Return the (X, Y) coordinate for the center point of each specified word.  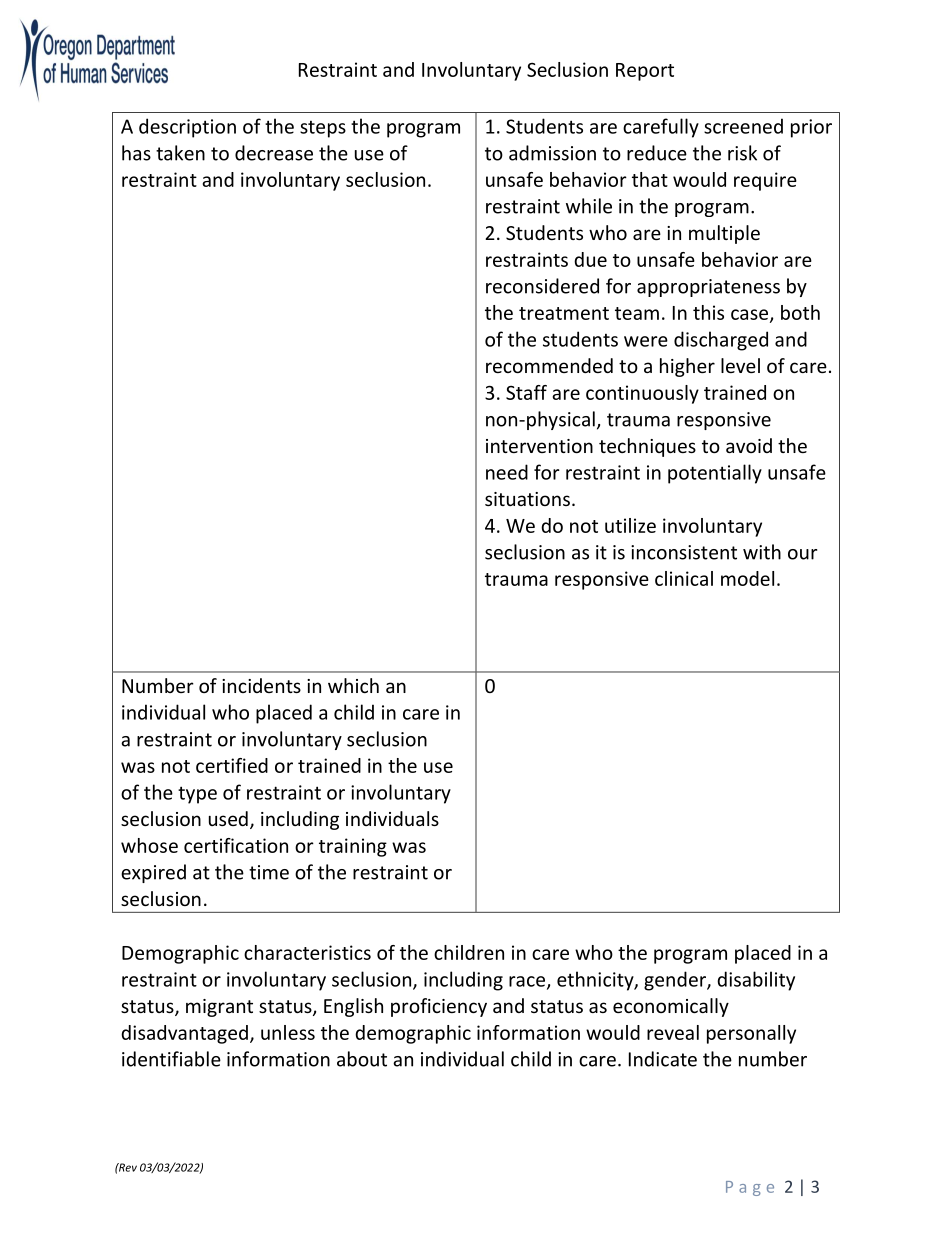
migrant (219, 1008)
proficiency (439, 1007)
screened (743, 126)
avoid (749, 445)
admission (552, 153)
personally (751, 1034)
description (187, 128)
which (353, 685)
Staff (526, 392)
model (747, 578)
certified (232, 765)
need (507, 472)
